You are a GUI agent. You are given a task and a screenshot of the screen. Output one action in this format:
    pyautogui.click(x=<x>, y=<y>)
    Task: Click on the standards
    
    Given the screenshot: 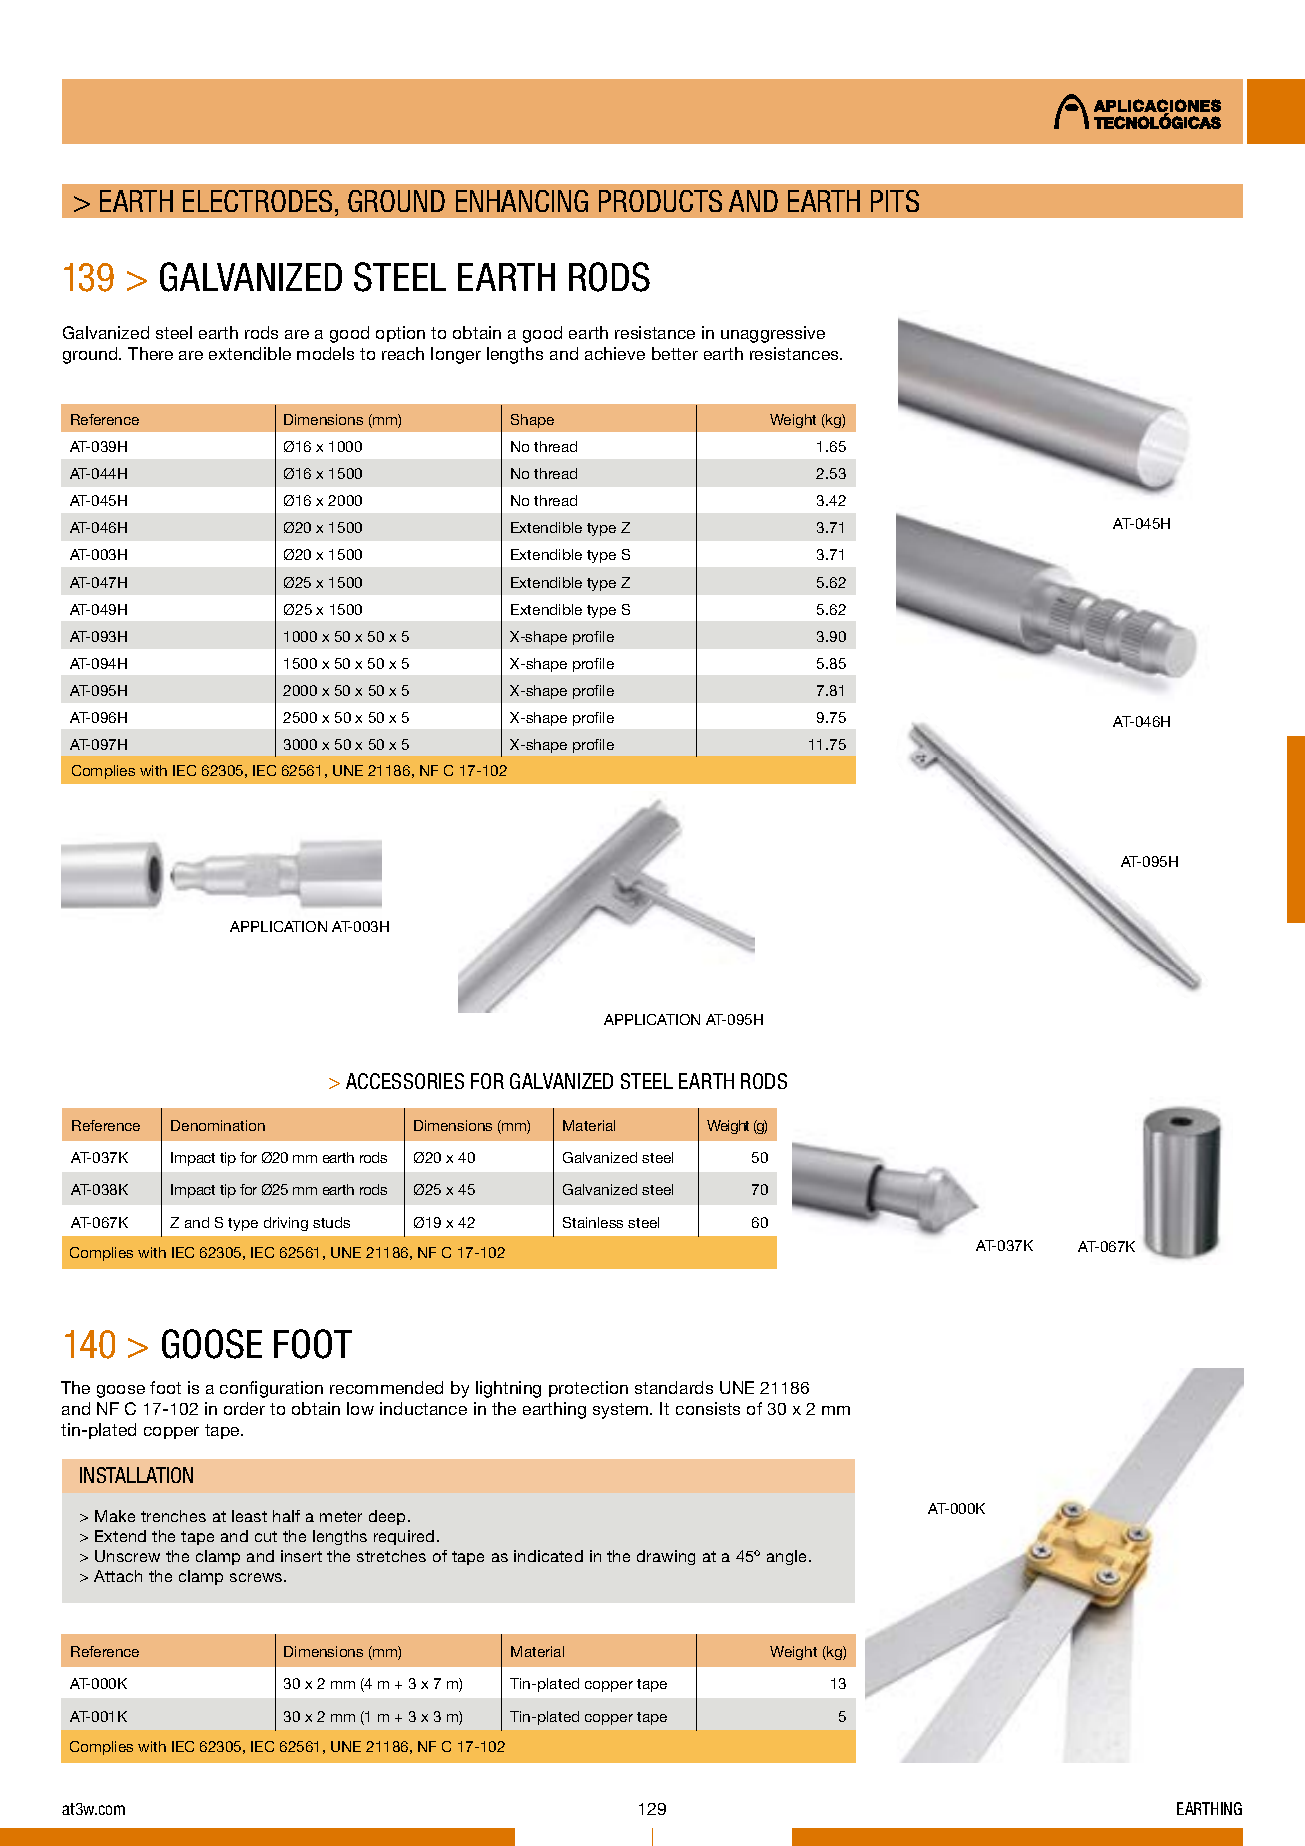 What is the action you would take?
    pyautogui.click(x=674, y=1387)
